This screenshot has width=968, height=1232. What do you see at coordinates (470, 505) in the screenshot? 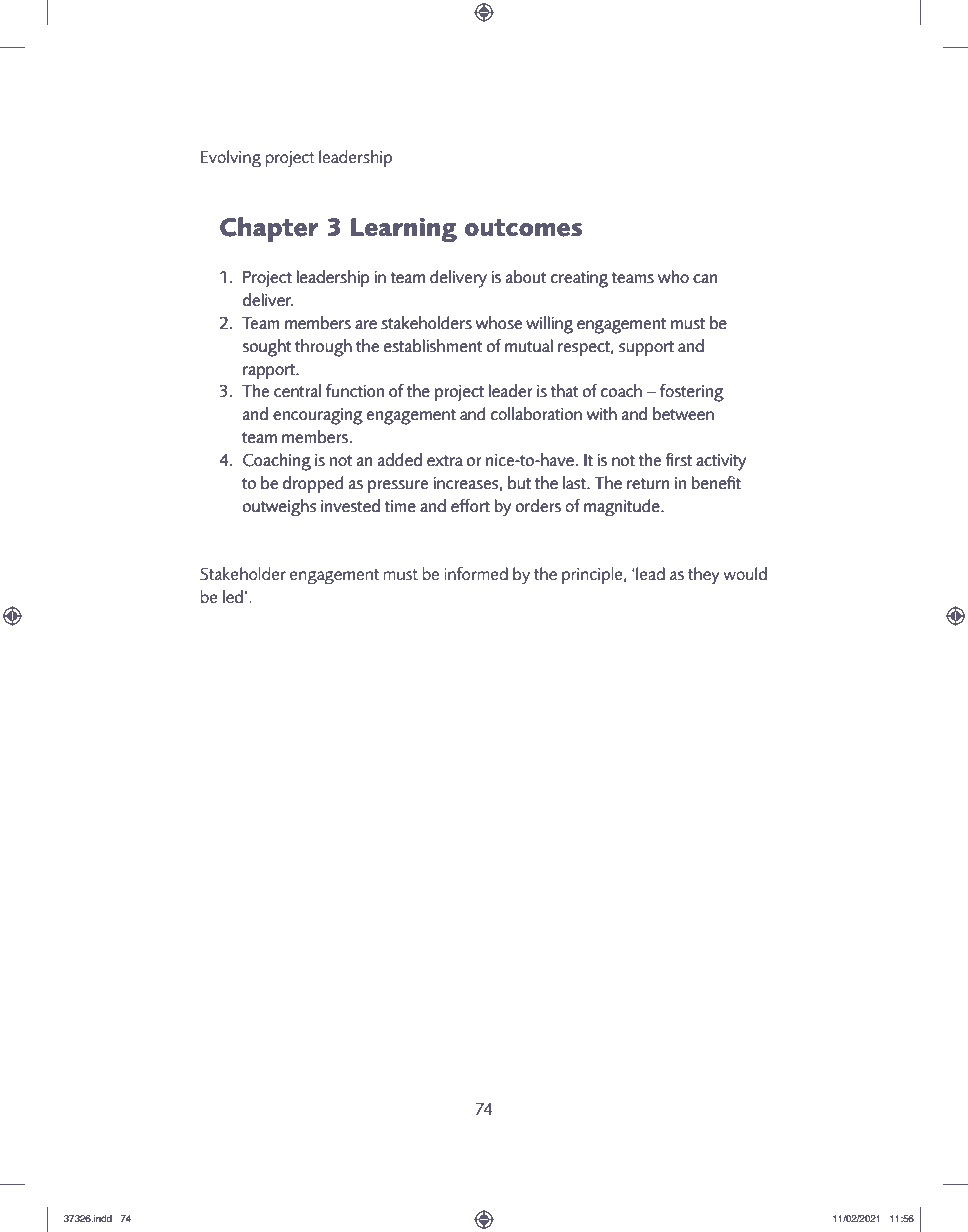
I see `effort` at bounding box center [470, 505].
